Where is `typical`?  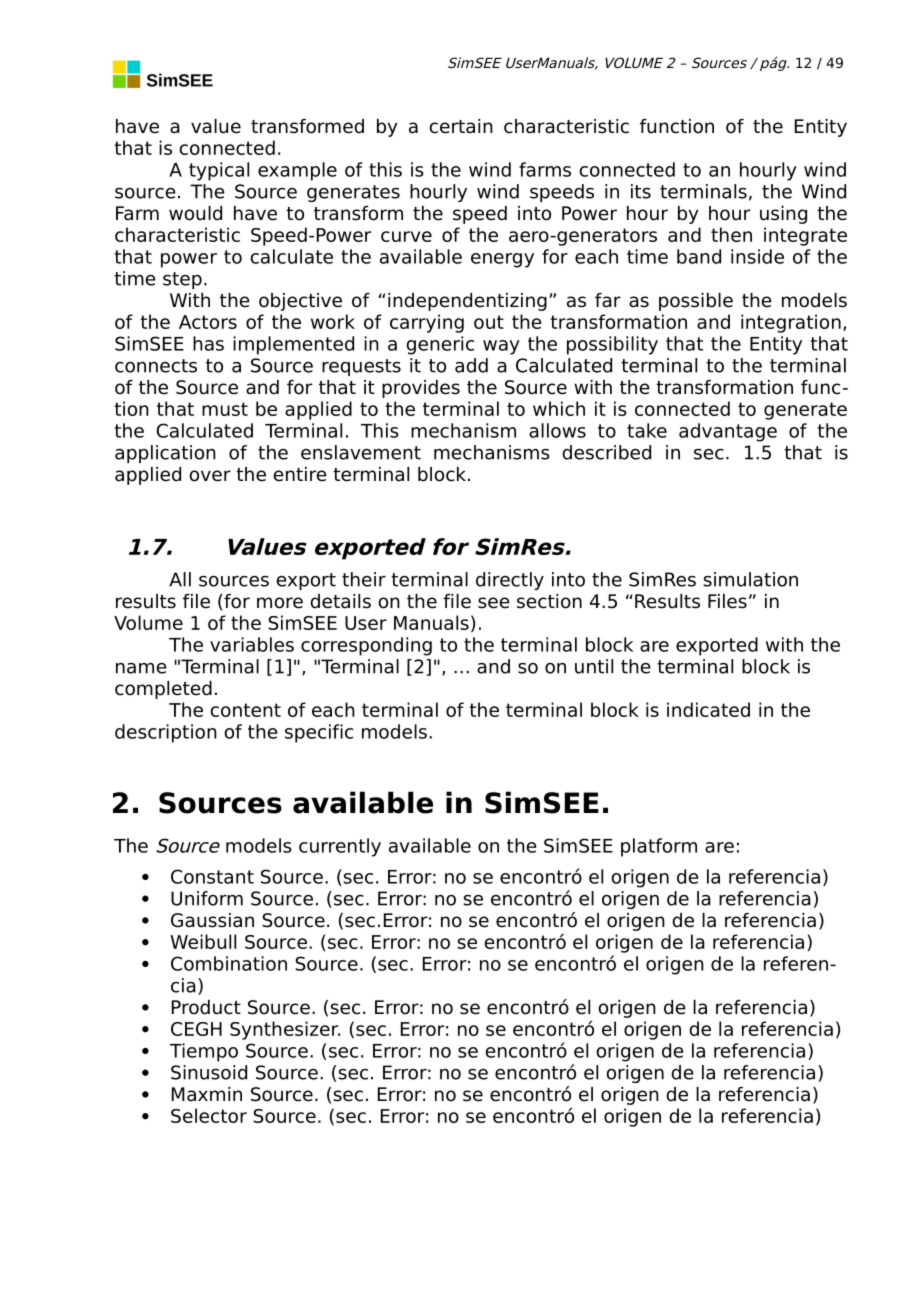
typical is located at coordinates (219, 171).
